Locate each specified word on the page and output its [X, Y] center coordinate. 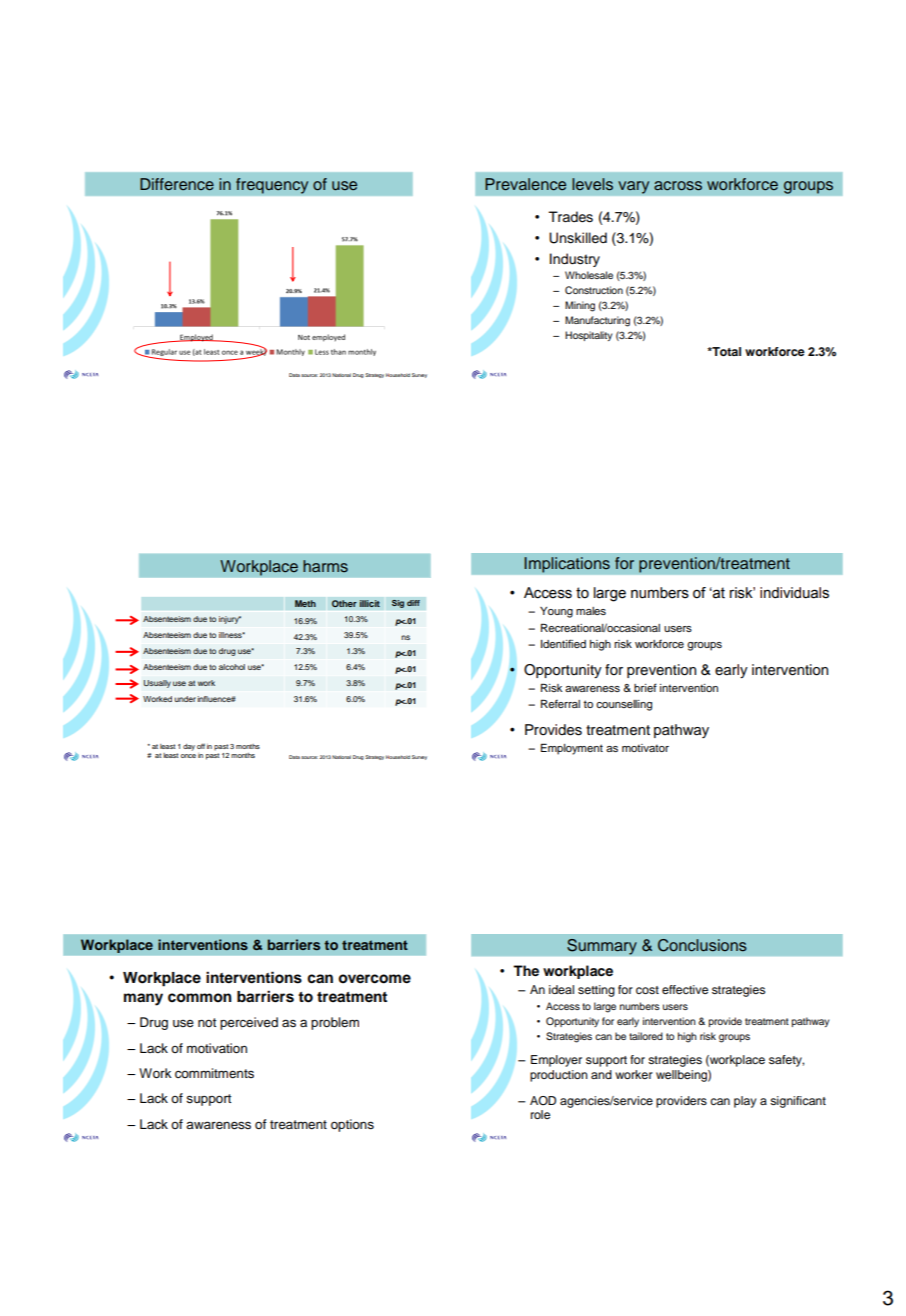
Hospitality [588, 336]
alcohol [232, 667]
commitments [214, 1073]
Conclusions [702, 945]
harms [325, 566]
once [188, 756]
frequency [272, 186]
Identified [563, 643]
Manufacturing [597, 321]
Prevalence [525, 184]
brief [645, 687]
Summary [602, 947]
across [678, 186]
